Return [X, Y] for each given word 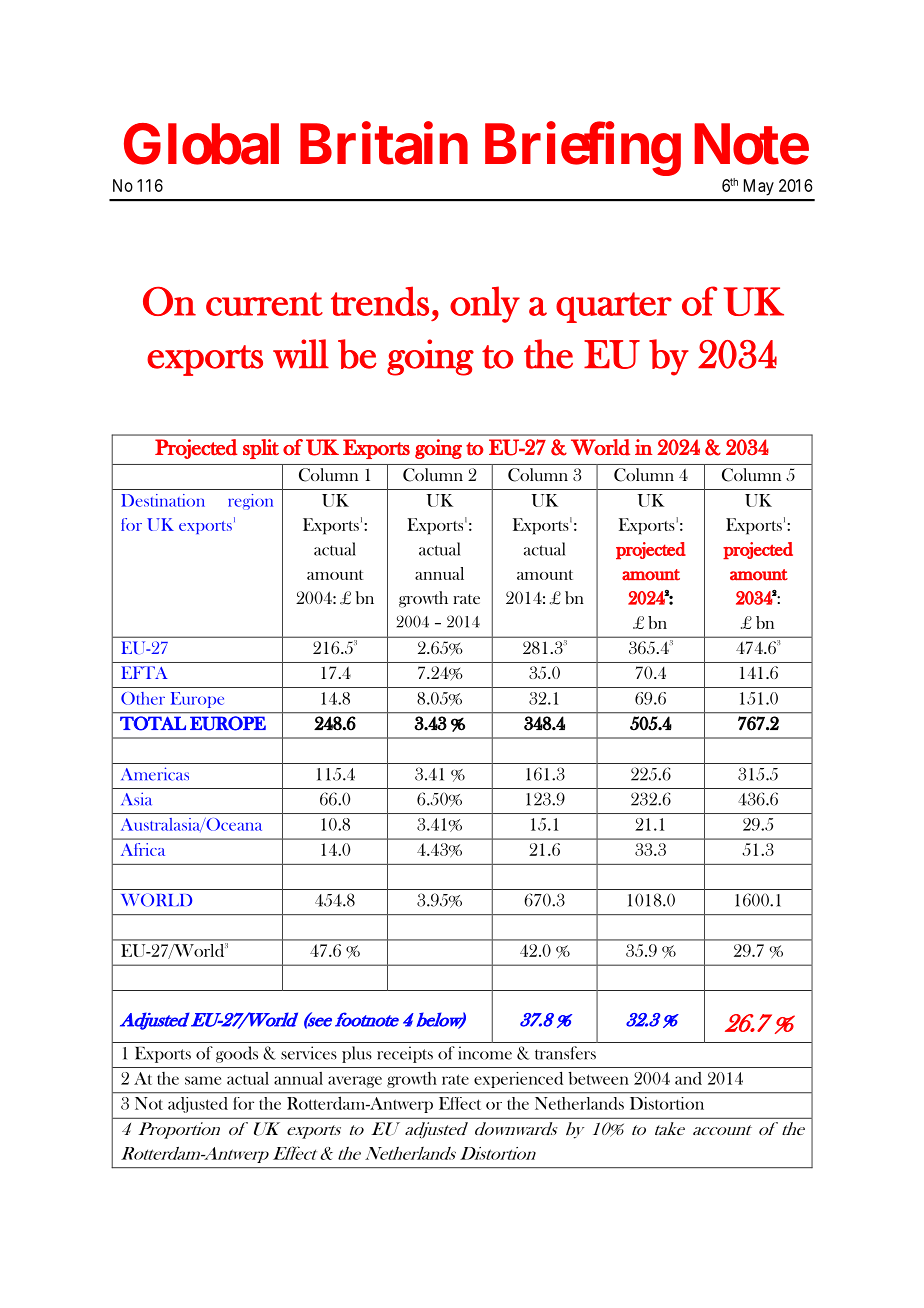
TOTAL [153, 723]
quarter [614, 307]
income [485, 1053]
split [261, 449]
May [759, 187]
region [250, 502]
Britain [384, 144]
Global [201, 144]
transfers [565, 1053]
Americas [155, 774]
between [599, 1078]
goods [237, 1054]
